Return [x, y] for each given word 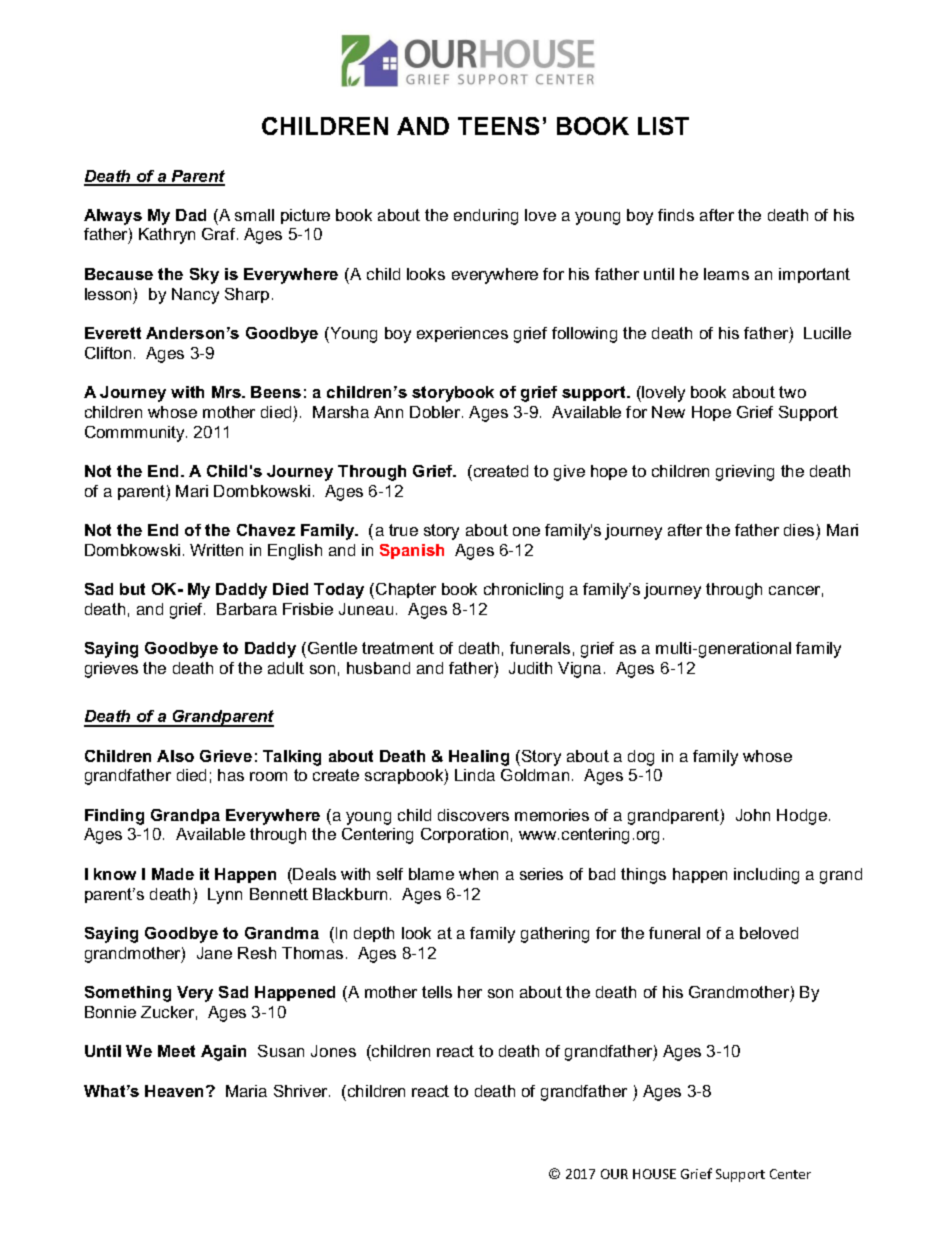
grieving [745, 473]
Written [216, 550]
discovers [473, 815]
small [254, 215]
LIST [663, 126]
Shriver [302, 1091]
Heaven [176, 1091]
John [753, 815]
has [231, 775]
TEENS [498, 126]
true [403, 530]
